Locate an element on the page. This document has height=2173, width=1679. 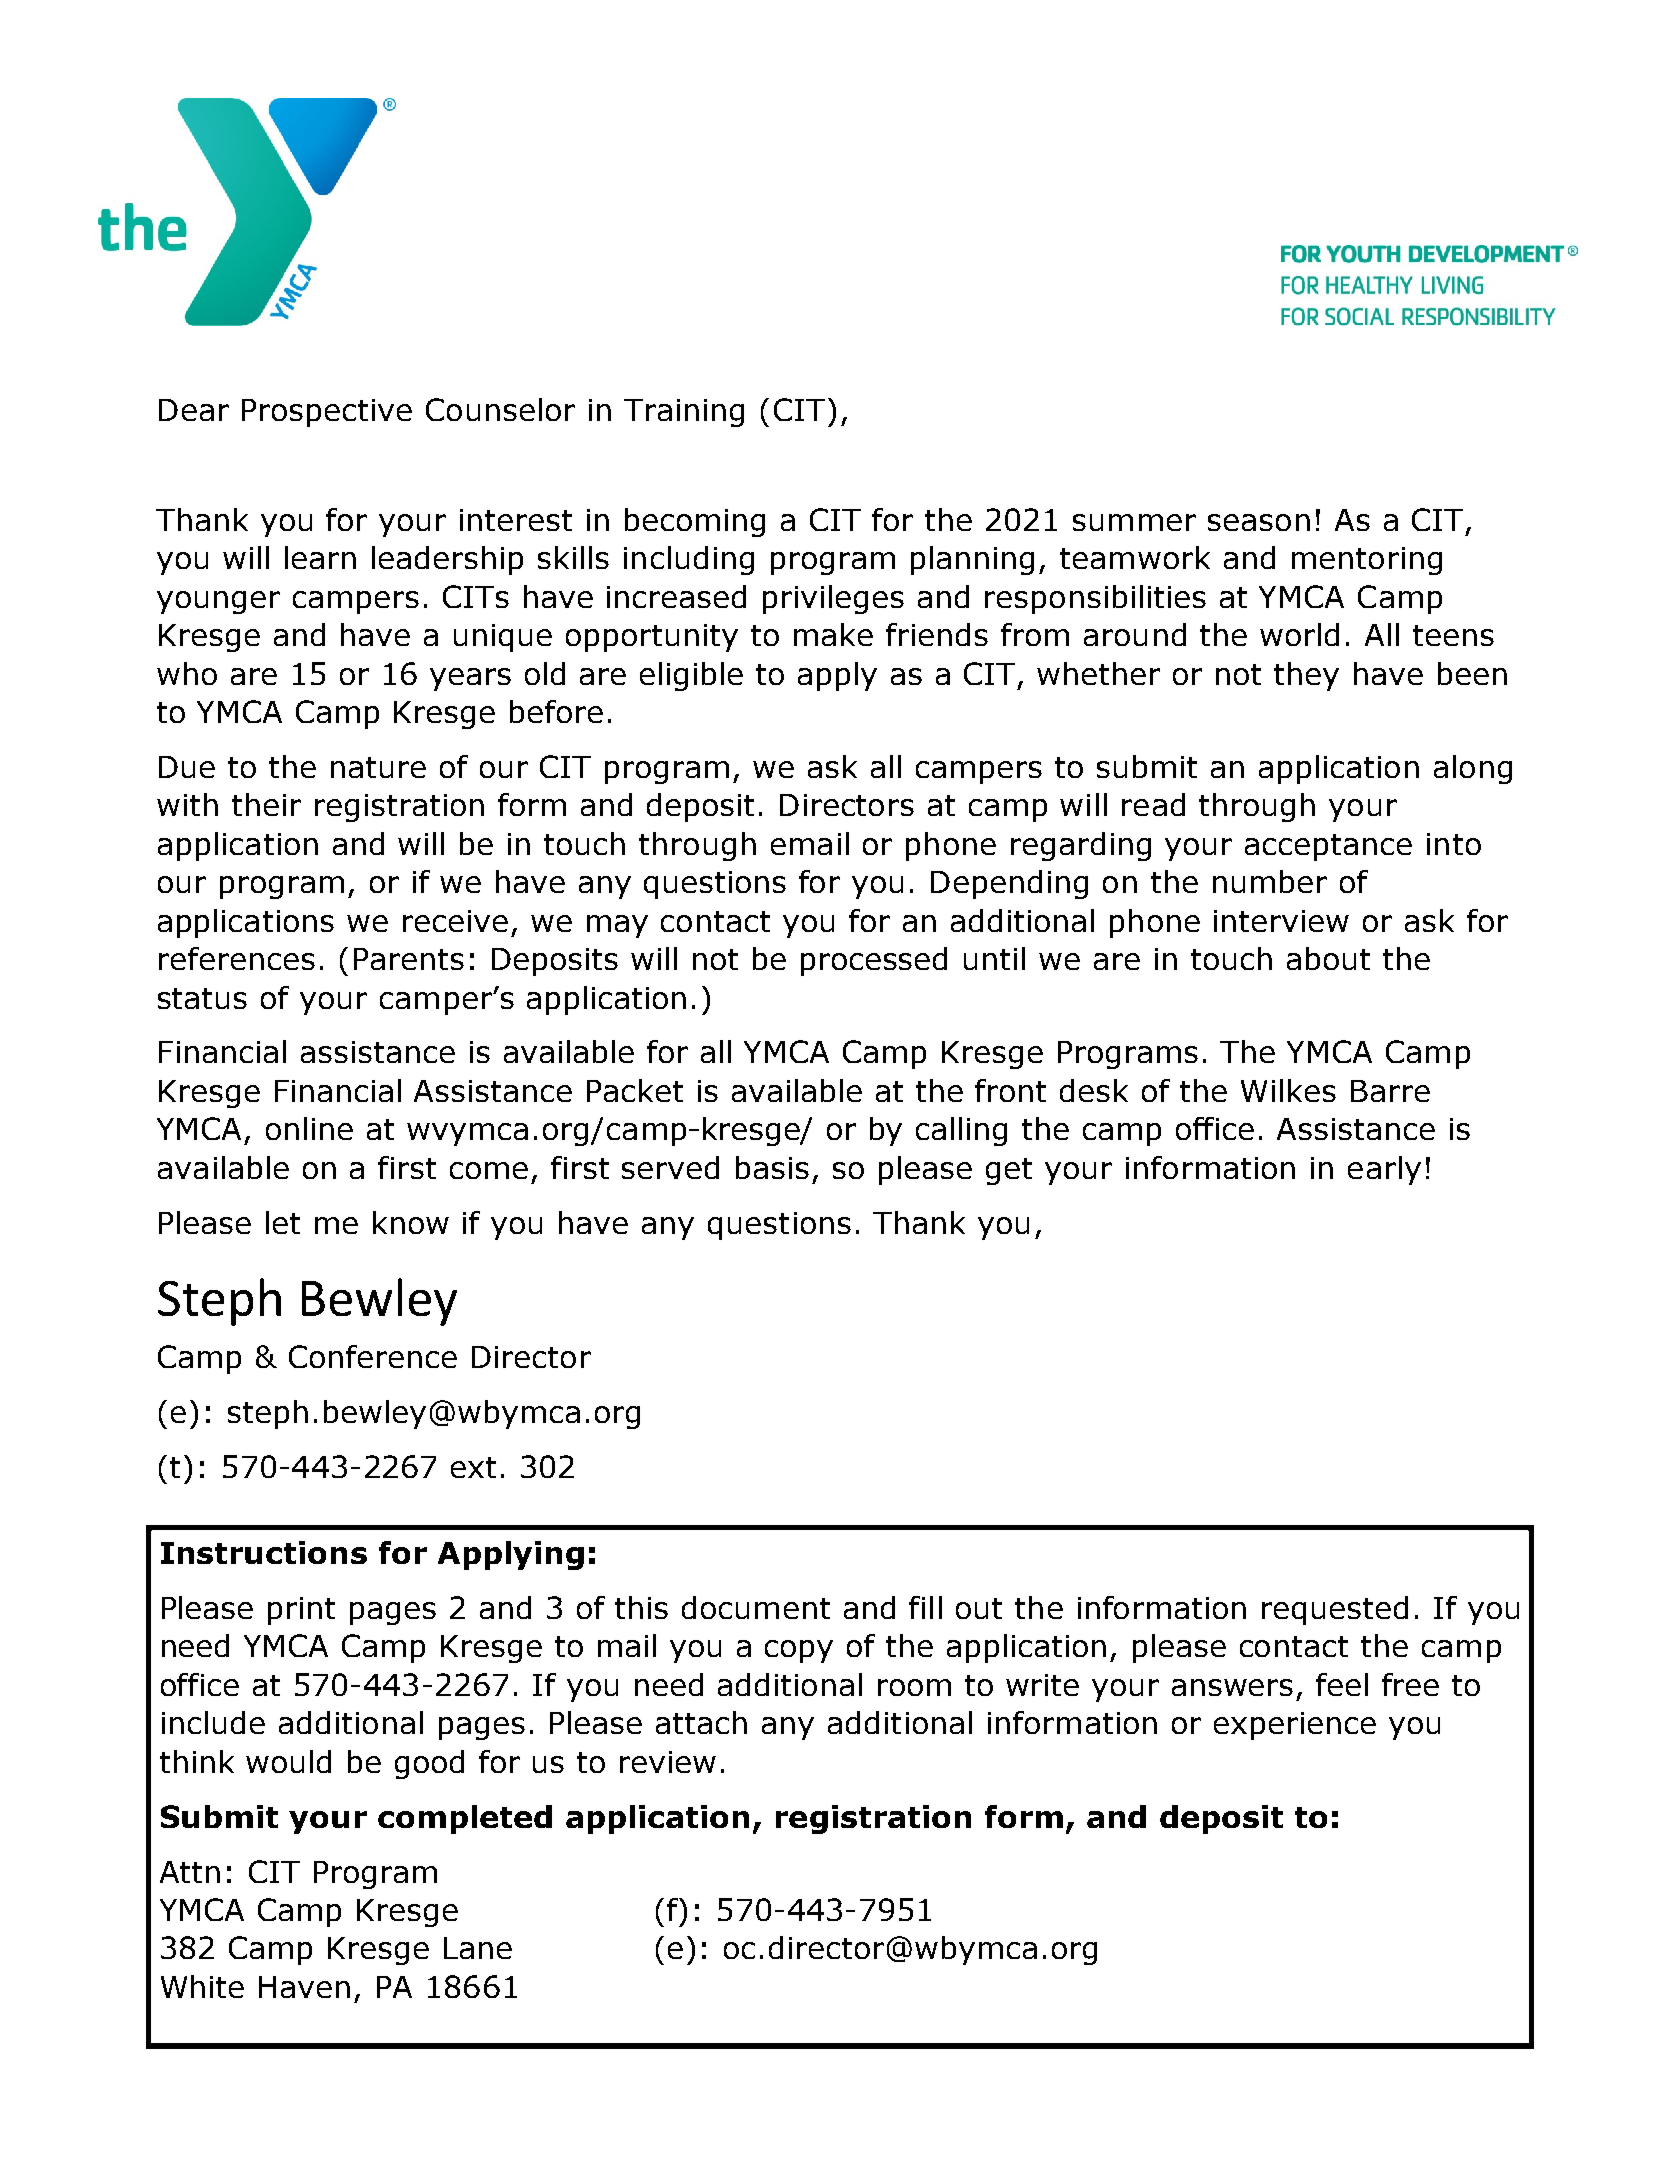
season is located at coordinates (1259, 522).
